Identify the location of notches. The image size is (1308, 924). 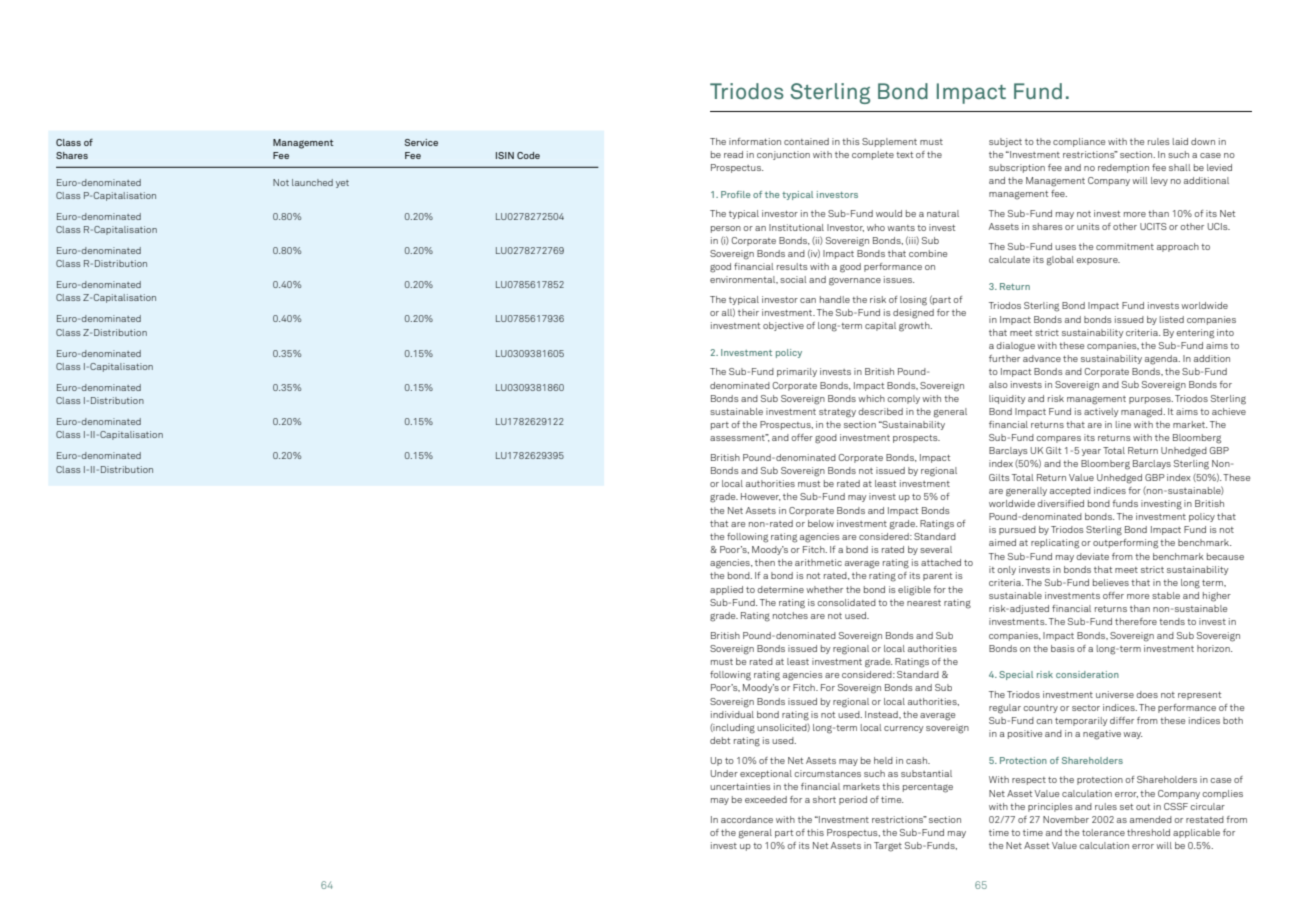
(790, 615).
